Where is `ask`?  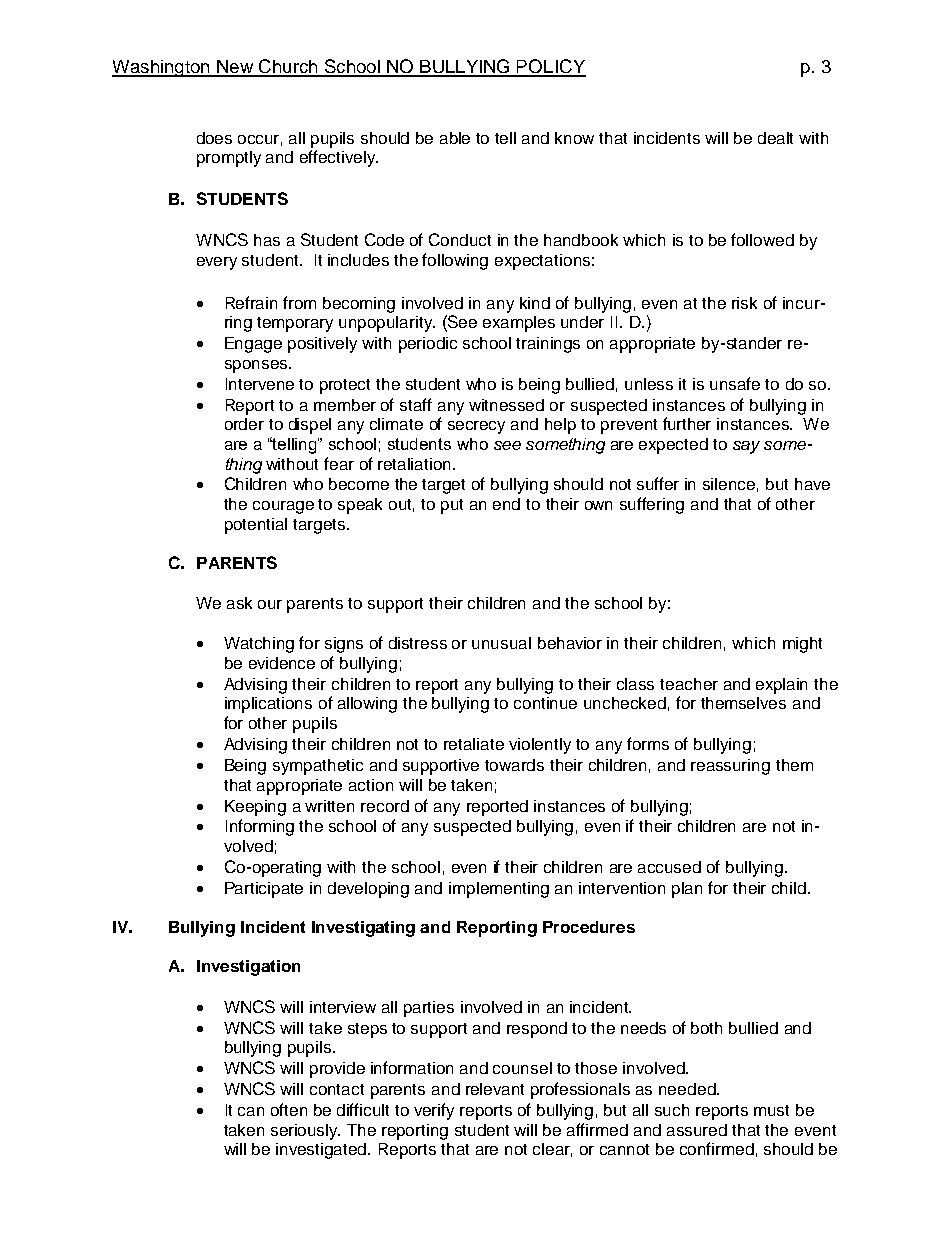 ask is located at coordinates (239, 603).
